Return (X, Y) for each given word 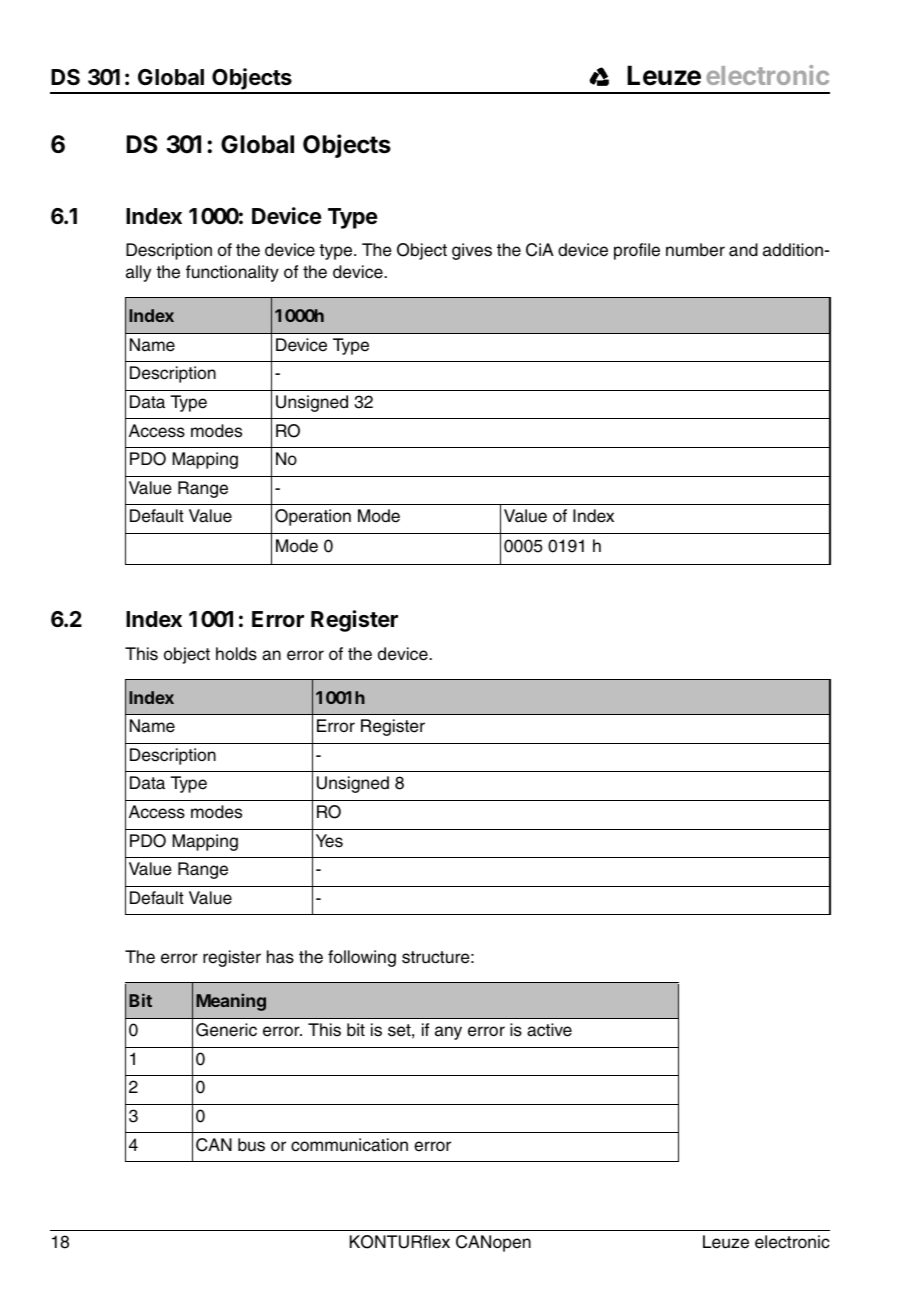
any (448, 1033)
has (280, 957)
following (362, 958)
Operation (313, 517)
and (743, 250)
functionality (232, 273)
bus (251, 1145)
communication (349, 1145)
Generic (226, 1030)
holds (236, 654)
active (549, 1030)
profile (637, 251)
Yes (329, 841)
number (695, 250)
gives (472, 251)
